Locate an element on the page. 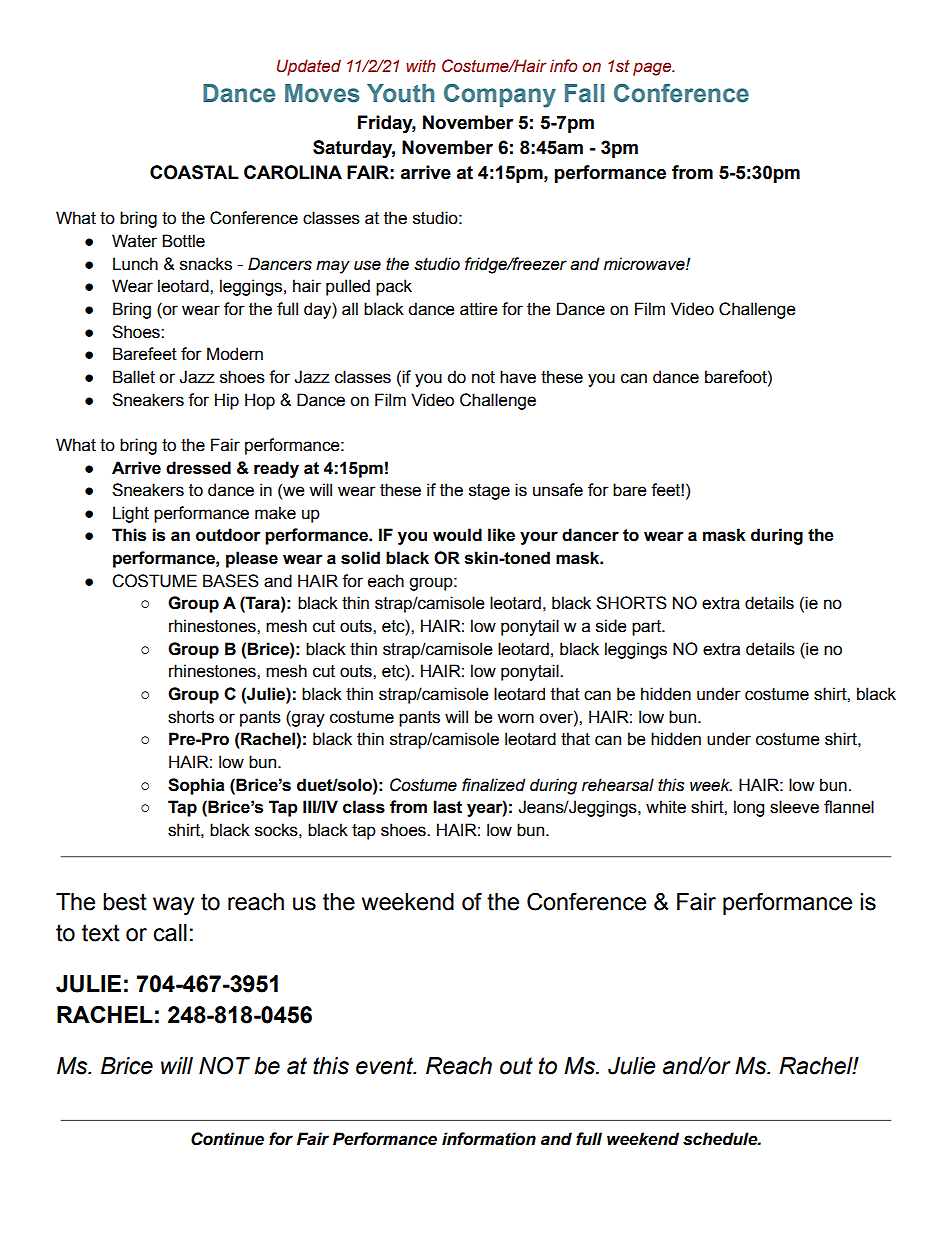 The height and width of the page is (1233, 952). would is located at coordinates (457, 535).
